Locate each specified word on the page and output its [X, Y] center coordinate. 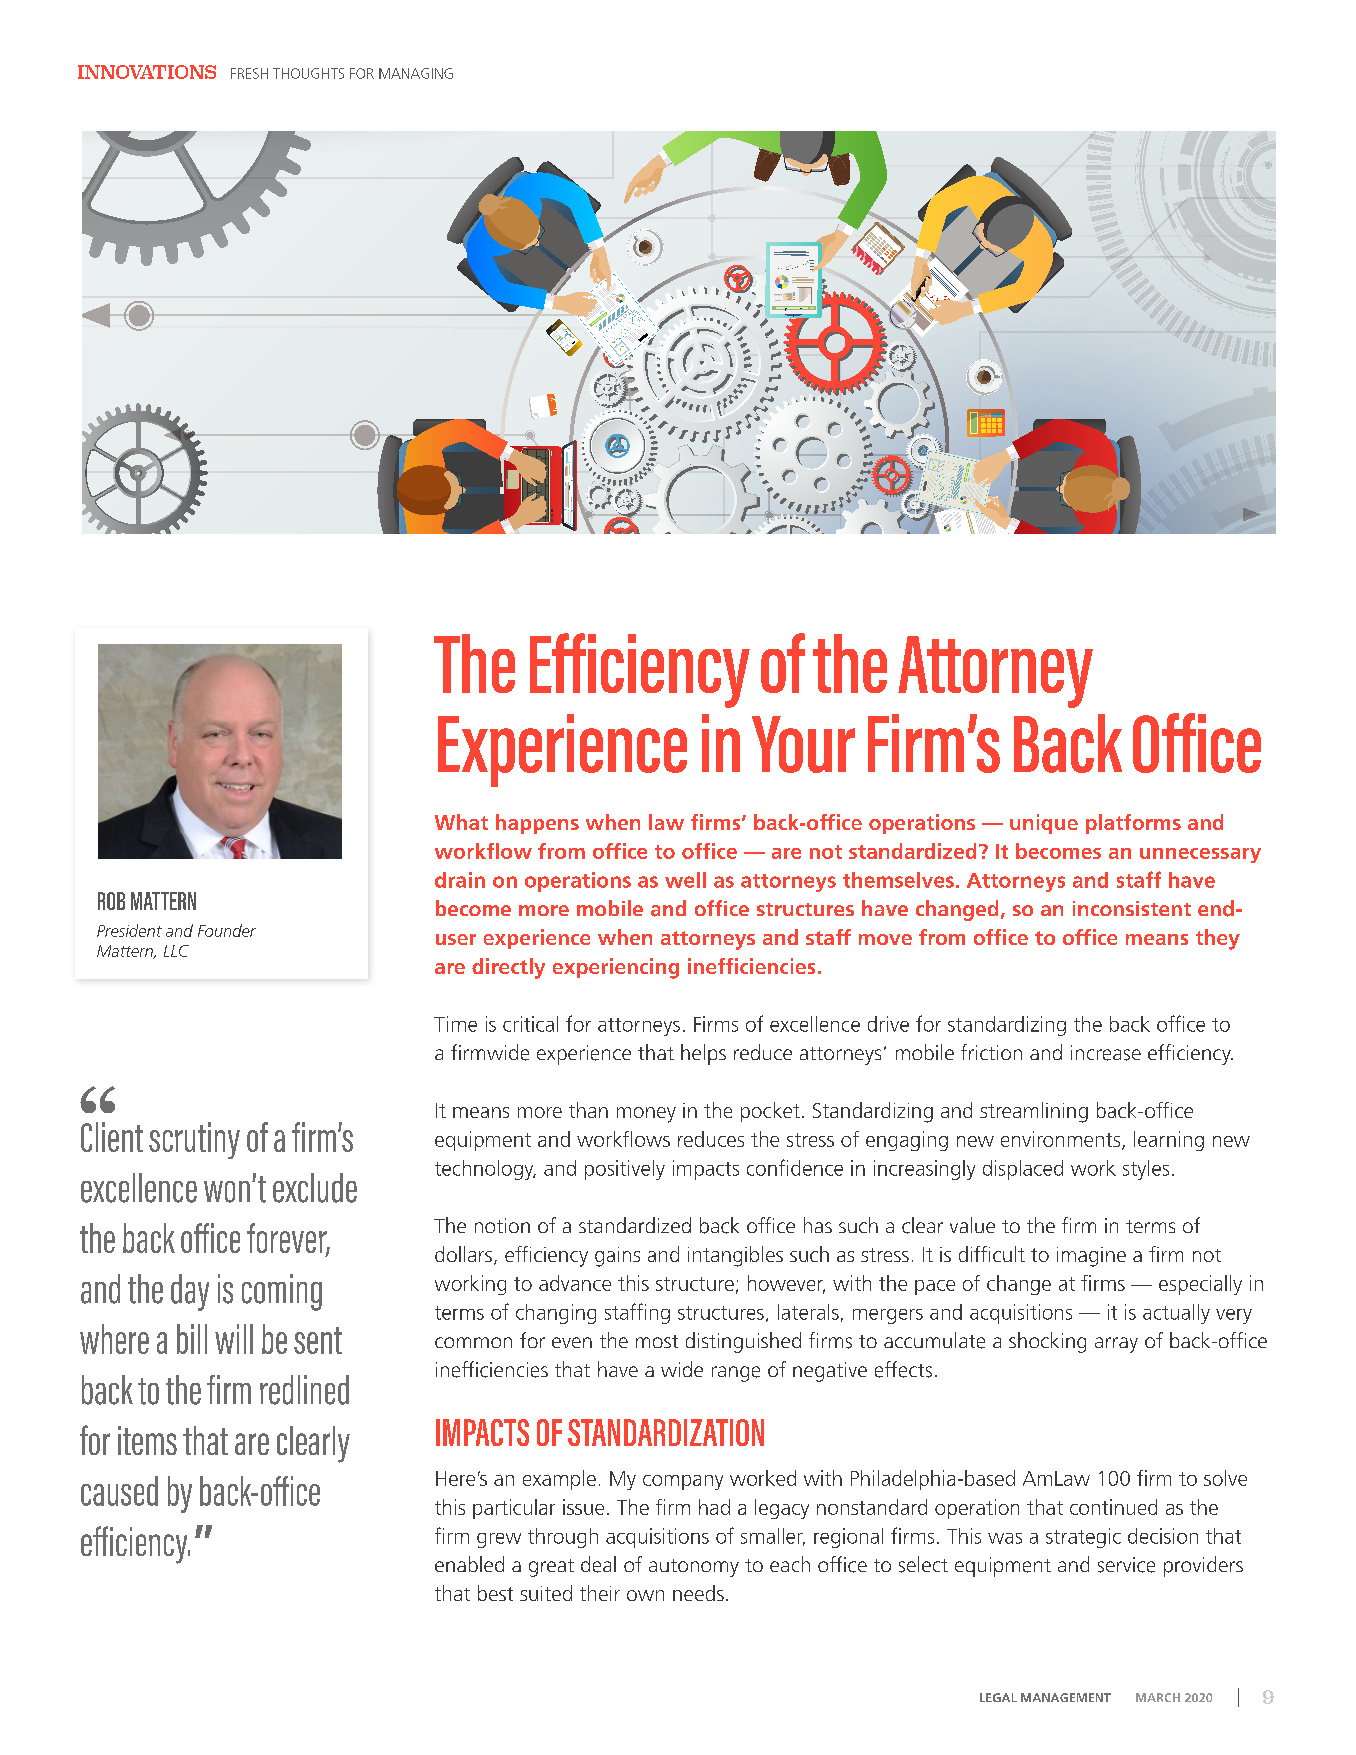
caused [119, 1491]
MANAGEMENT [1066, 1697]
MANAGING [416, 73]
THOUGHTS [308, 73]
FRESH [249, 73]
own [645, 1595]
